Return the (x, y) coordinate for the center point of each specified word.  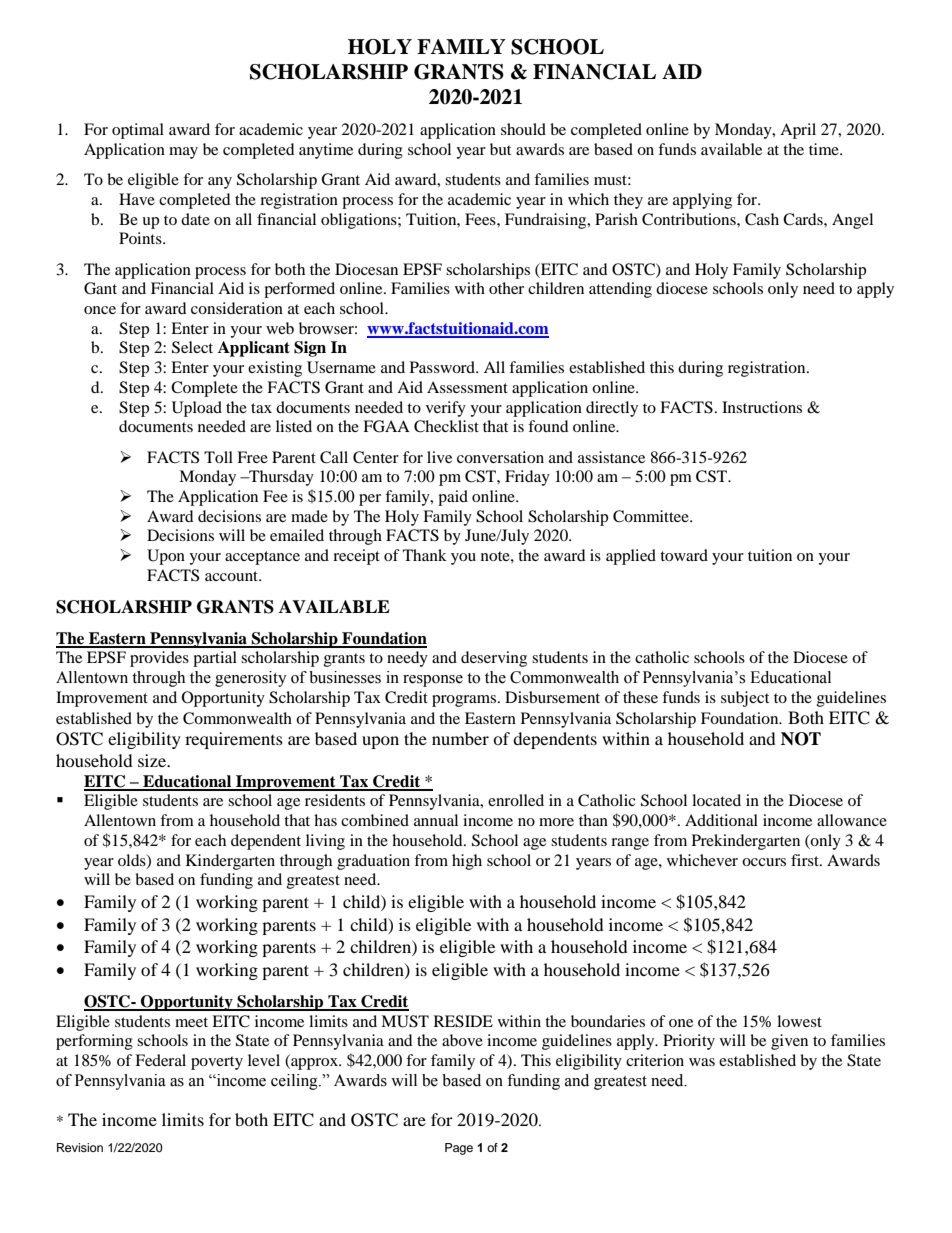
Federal (160, 1060)
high (467, 862)
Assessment (467, 387)
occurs (764, 862)
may (183, 153)
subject (745, 699)
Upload (197, 409)
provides (159, 659)
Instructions (762, 407)
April (798, 131)
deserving (494, 659)
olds (133, 861)
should (523, 129)
